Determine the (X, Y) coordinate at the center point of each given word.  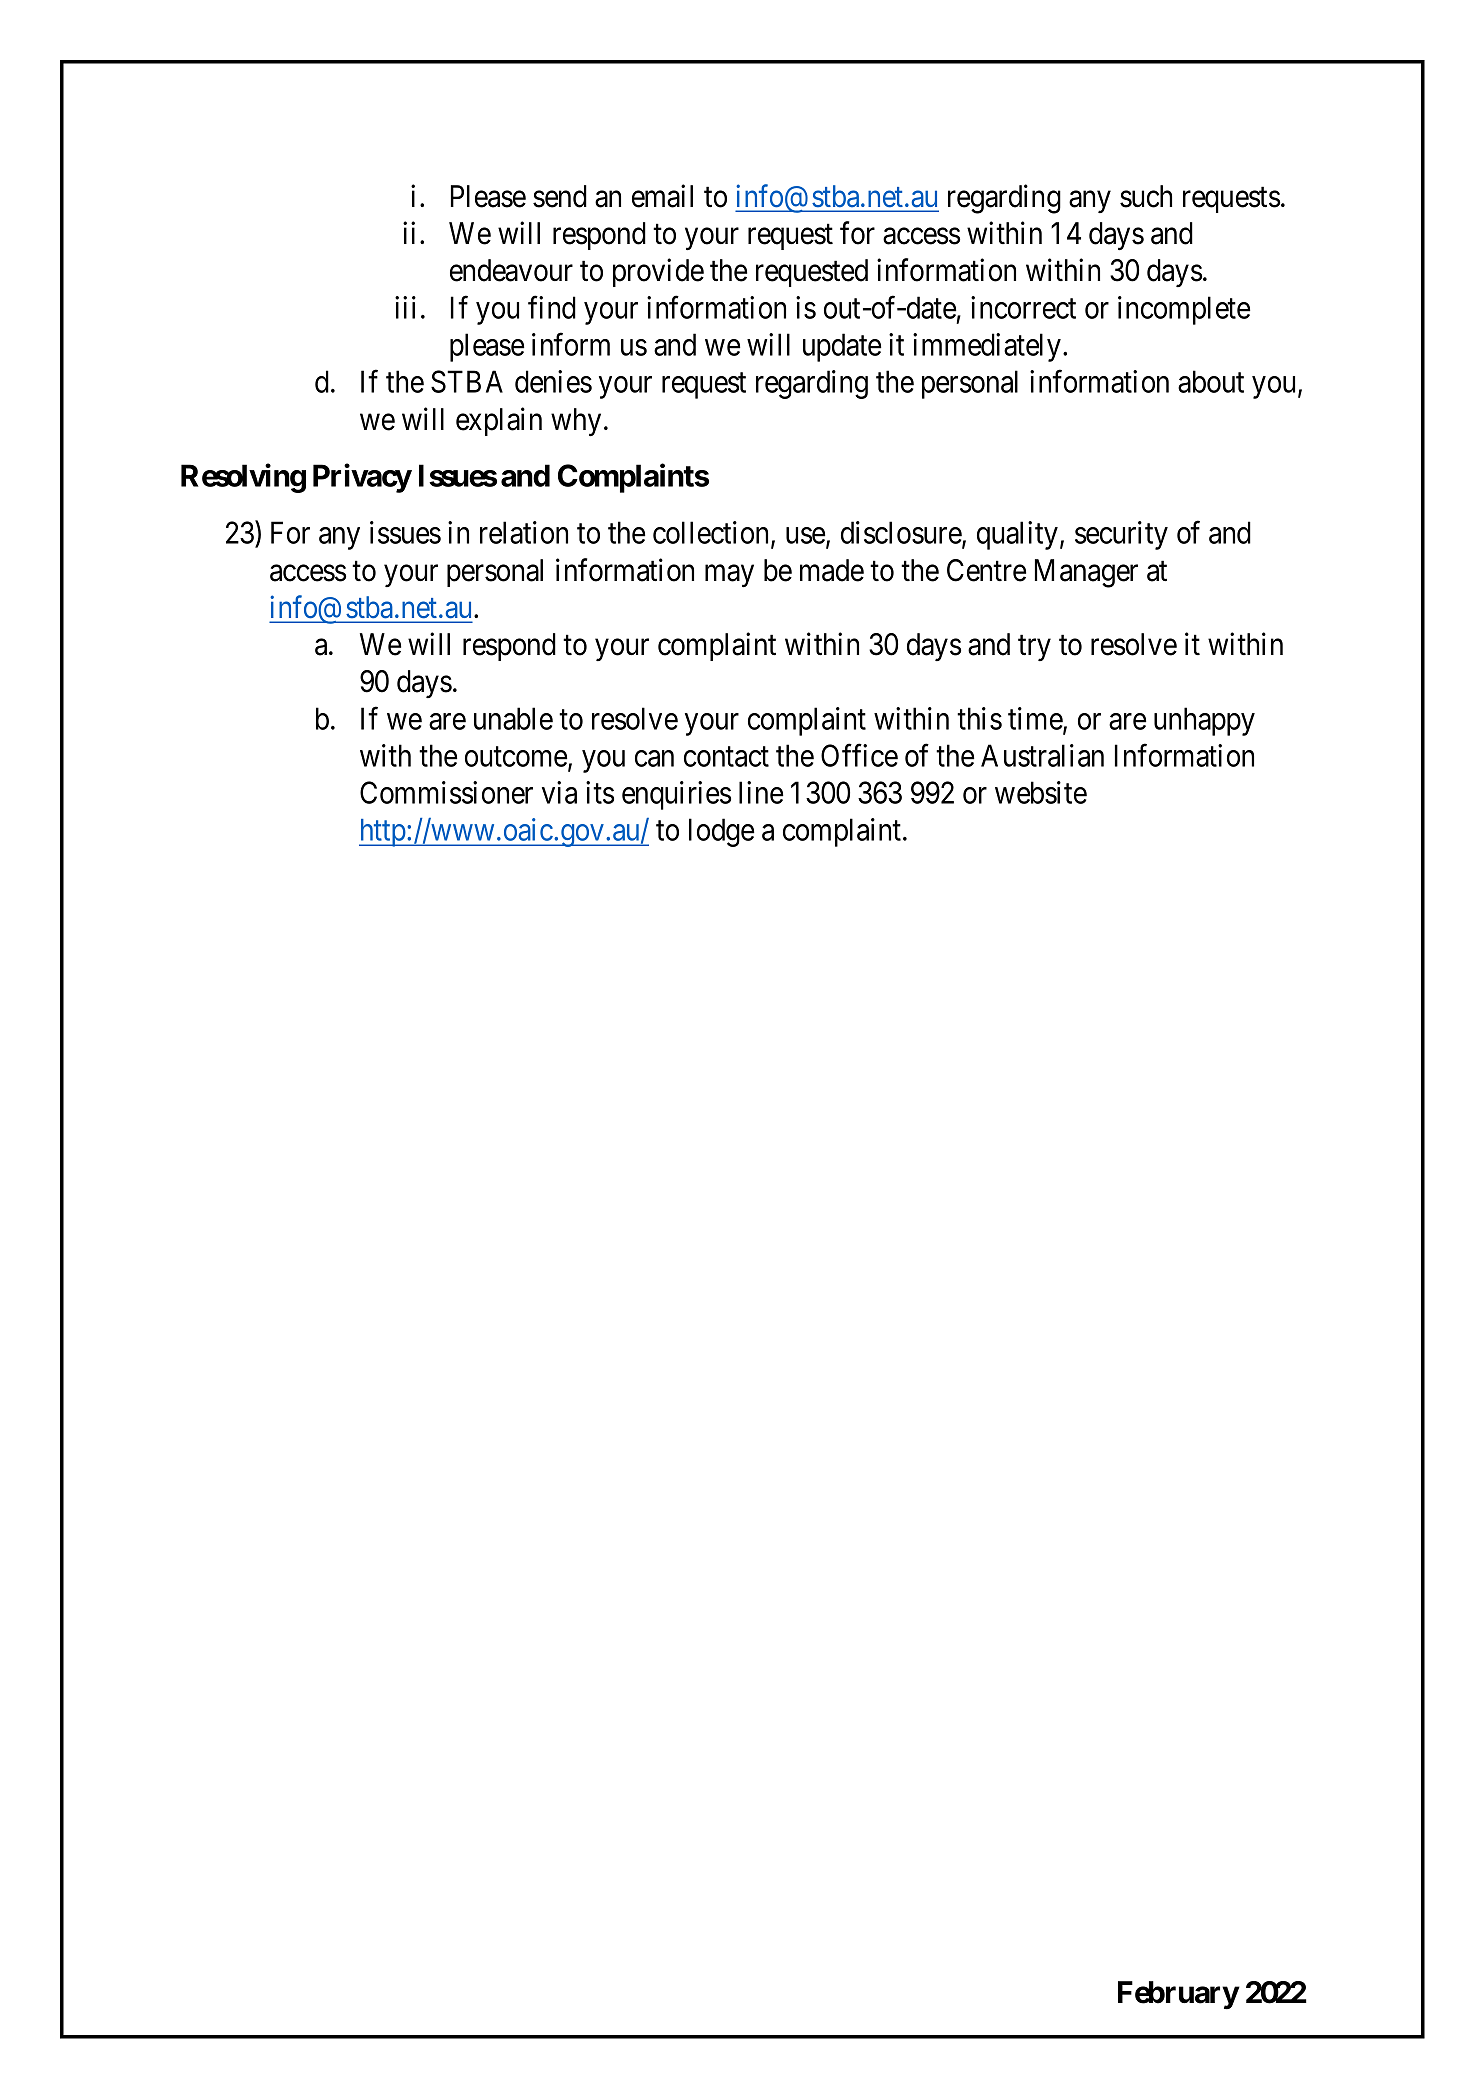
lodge (721, 832)
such (1146, 196)
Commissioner (446, 792)
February (1178, 1995)
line (761, 792)
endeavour (511, 270)
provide (658, 273)
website (1041, 792)
